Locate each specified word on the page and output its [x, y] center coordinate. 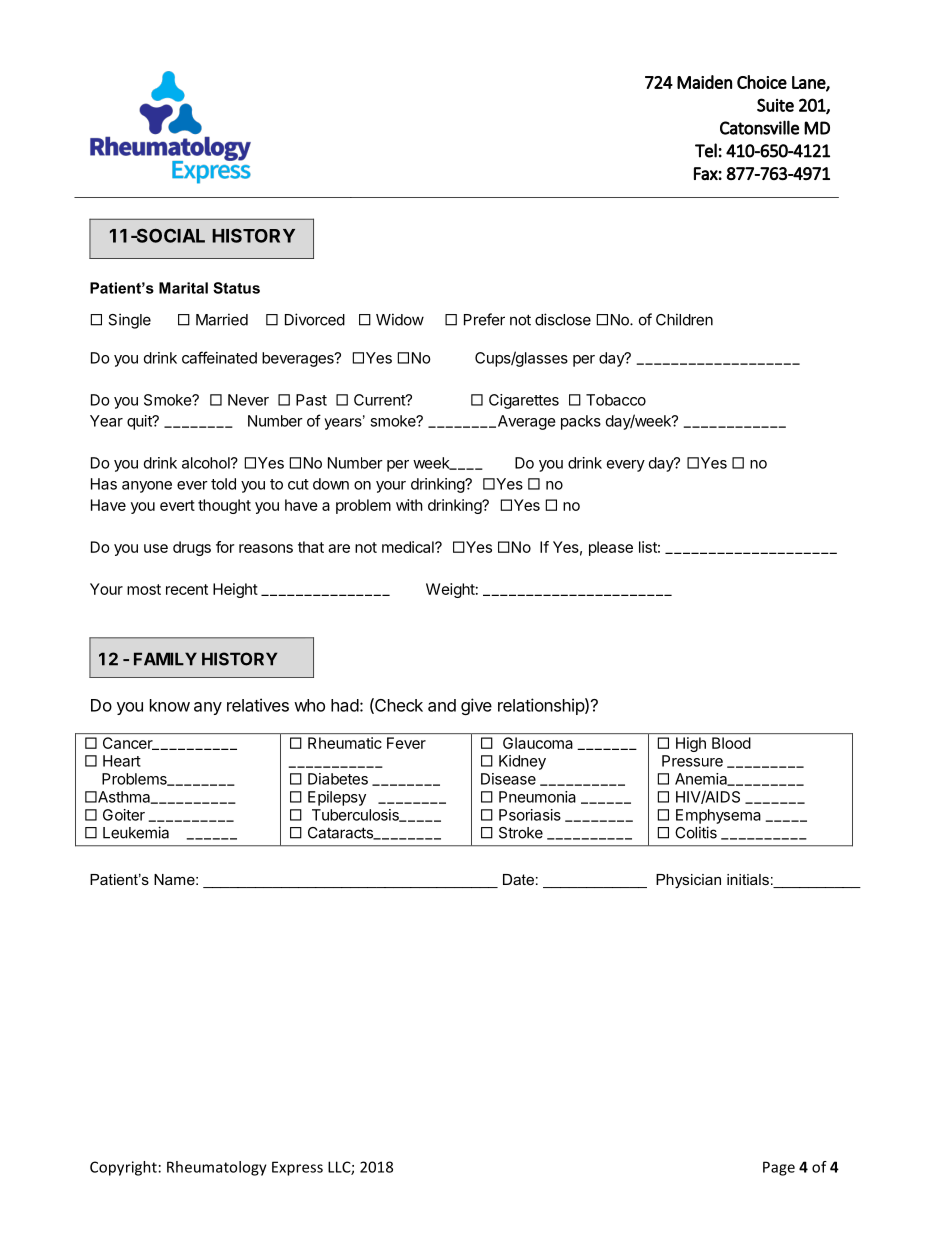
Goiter [124, 815]
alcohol [207, 463]
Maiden [704, 82]
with [409, 505]
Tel [706, 150]
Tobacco [616, 400]
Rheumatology [217, 1168]
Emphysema [718, 816]
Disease [508, 779]
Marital [183, 288]
